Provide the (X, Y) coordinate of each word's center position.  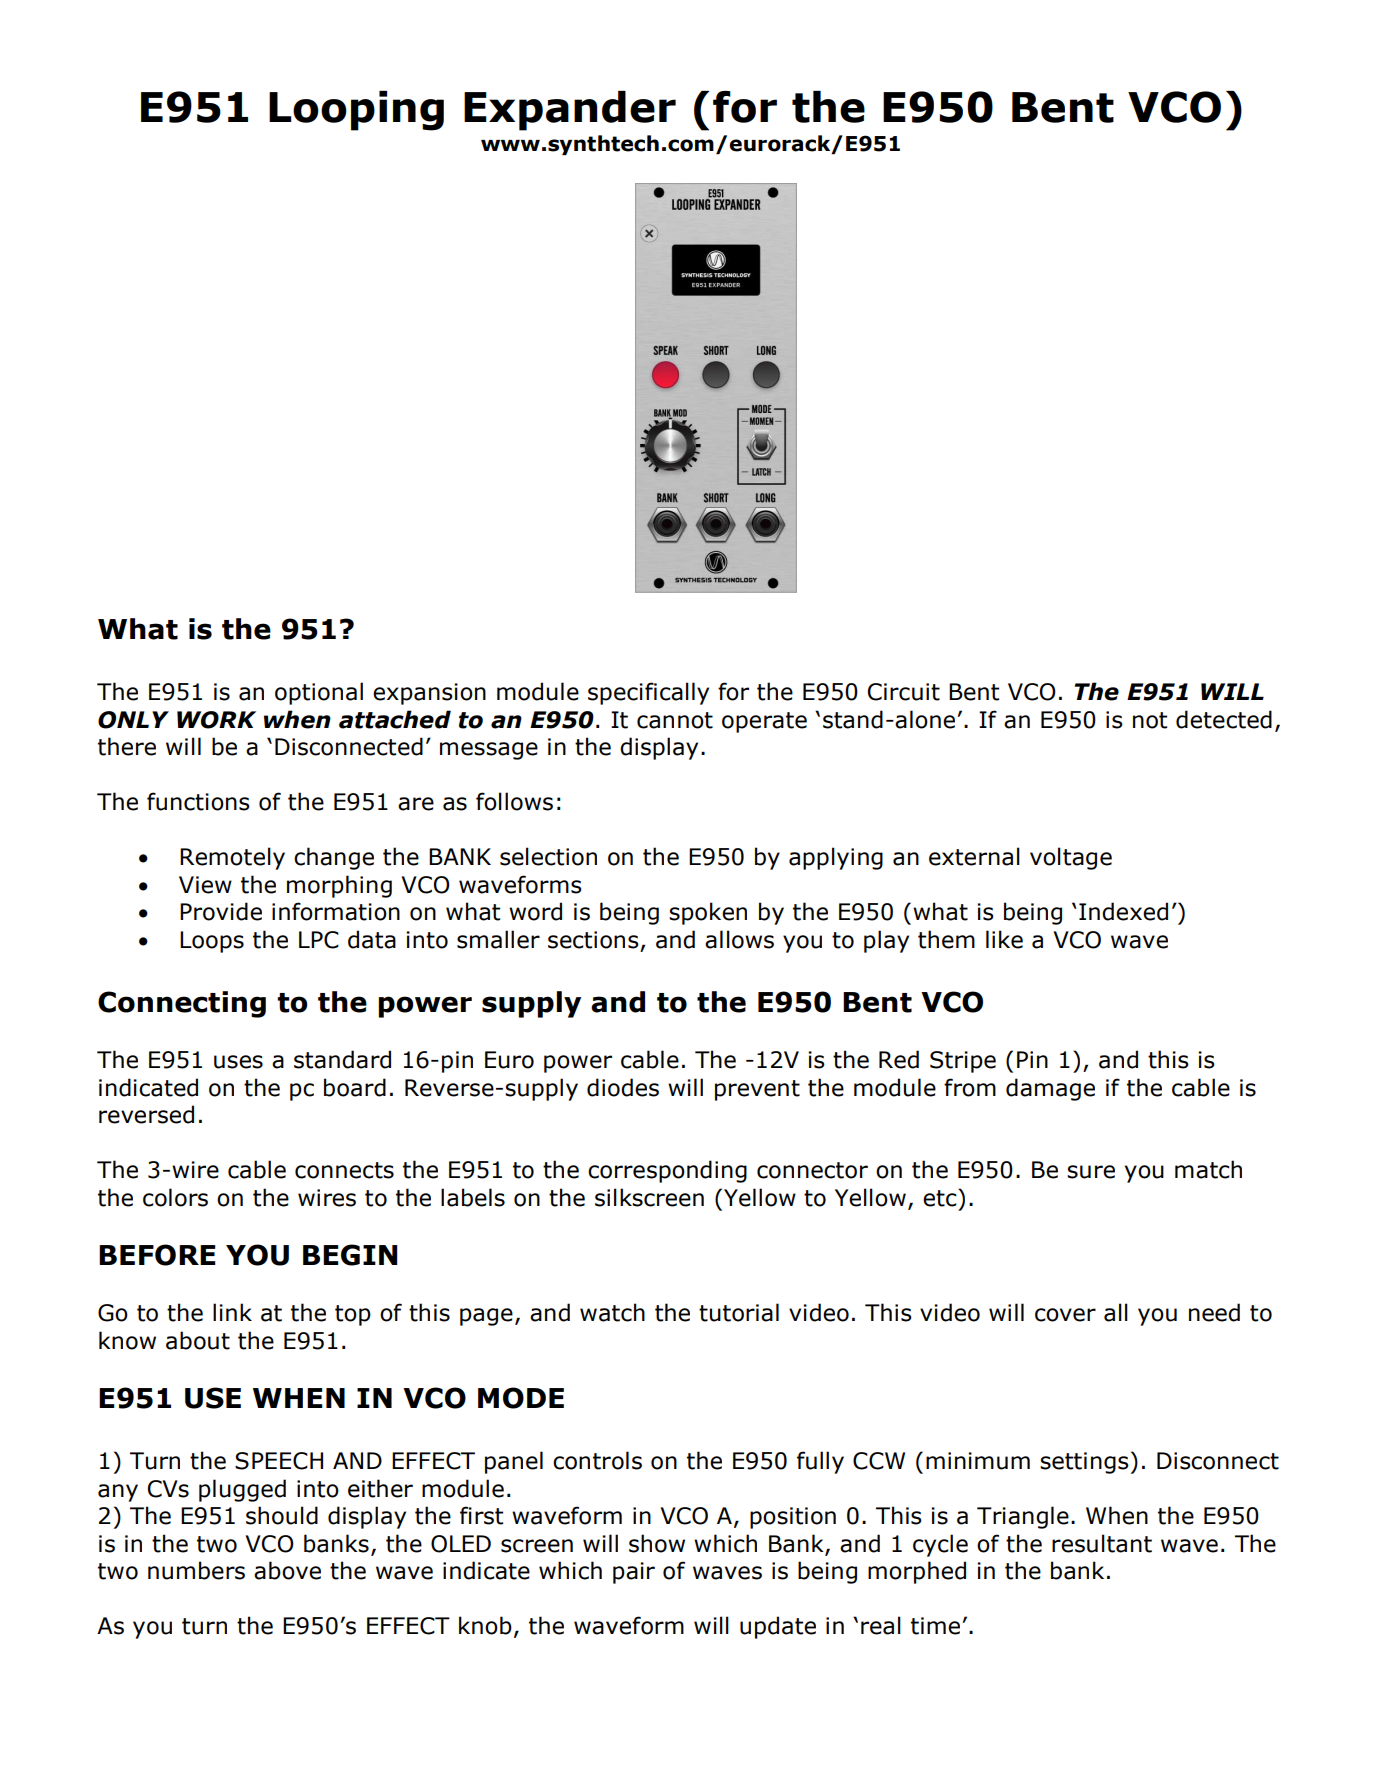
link (232, 1312)
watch (612, 1312)
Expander (570, 111)
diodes (623, 1087)
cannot (675, 720)
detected (1224, 719)
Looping (356, 111)
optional (319, 693)
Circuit (904, 692)
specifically (648, 693)
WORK (216, 720)
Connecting (182, 1004)
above (287, 1570)
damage (1050, 1089)
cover (1065, 1315)
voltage (1071, 858)
